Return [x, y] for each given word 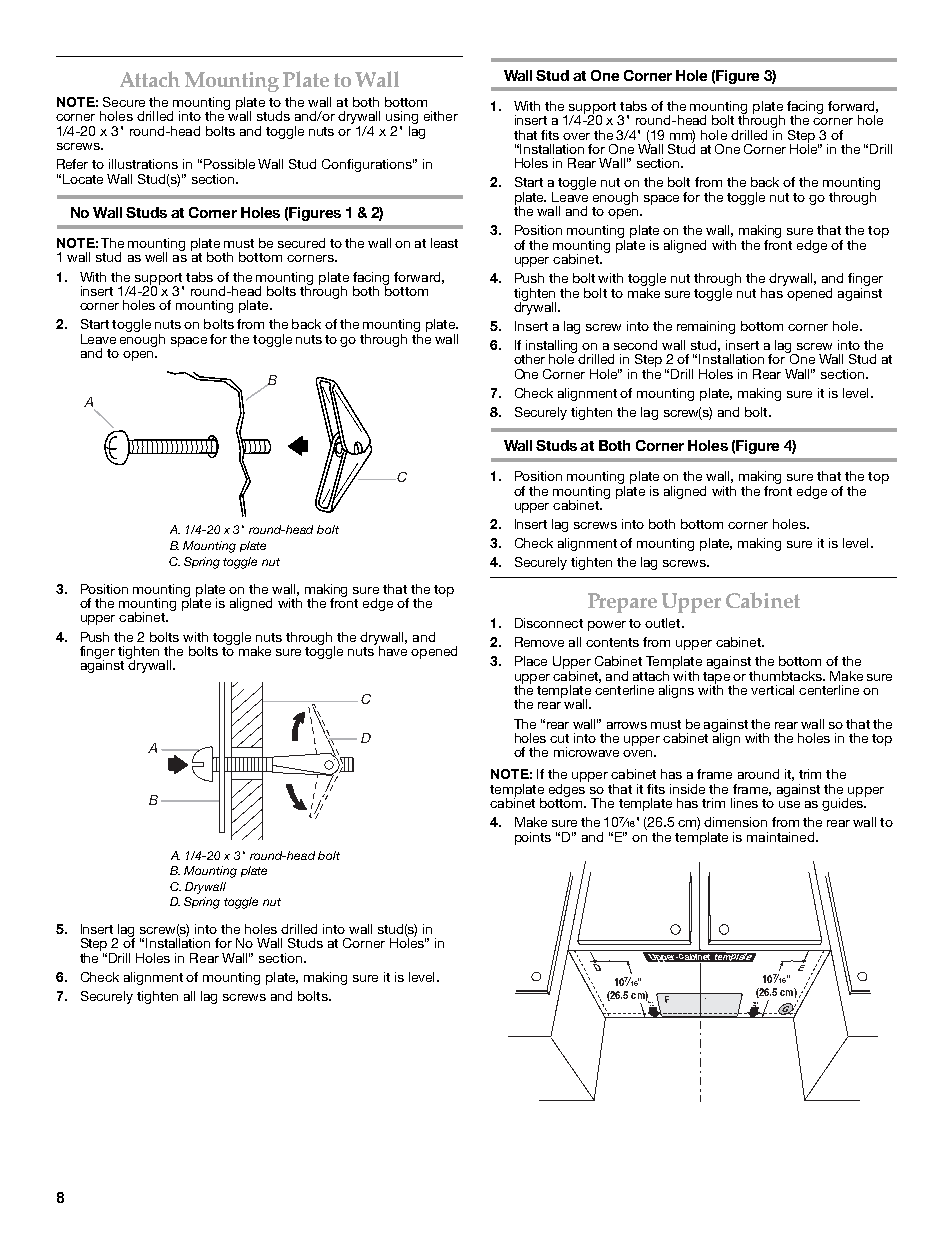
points [533, 838]
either [441, 116]
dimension [735, 822]
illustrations [143, 164]
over [576, 136]
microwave [586, 752]
